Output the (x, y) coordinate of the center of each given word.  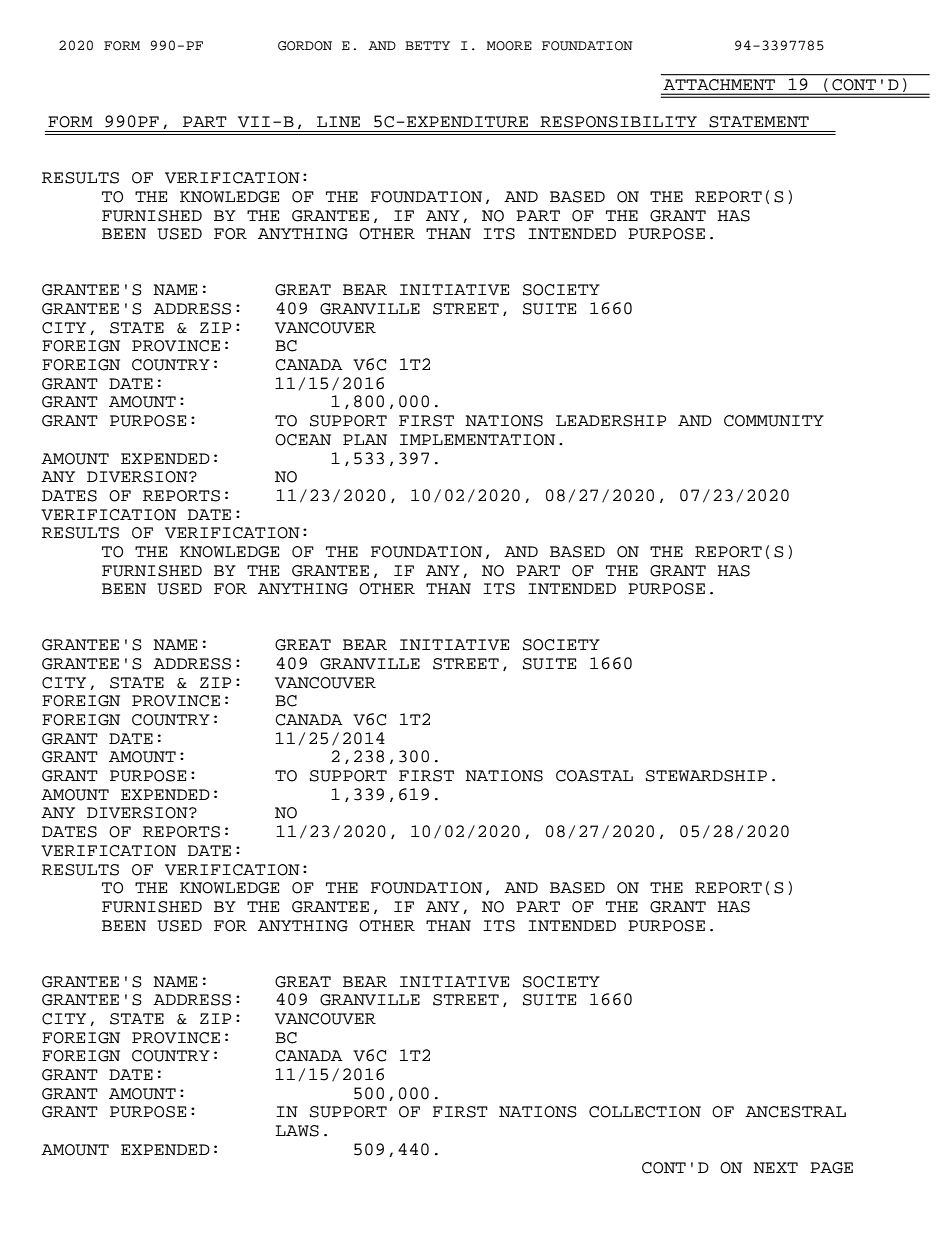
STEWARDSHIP (706, 776)
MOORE (509, 46)
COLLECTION (645, 1112)
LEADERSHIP (611, 421)
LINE (338, 121)
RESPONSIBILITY (618, 122)
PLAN (365, 439)
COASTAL (594, 776)
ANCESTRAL (795, 1112)
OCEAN (303, 440)
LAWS (297, 1131)
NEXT (775, 1167)
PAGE (831, 1168)
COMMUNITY (774, 421)
